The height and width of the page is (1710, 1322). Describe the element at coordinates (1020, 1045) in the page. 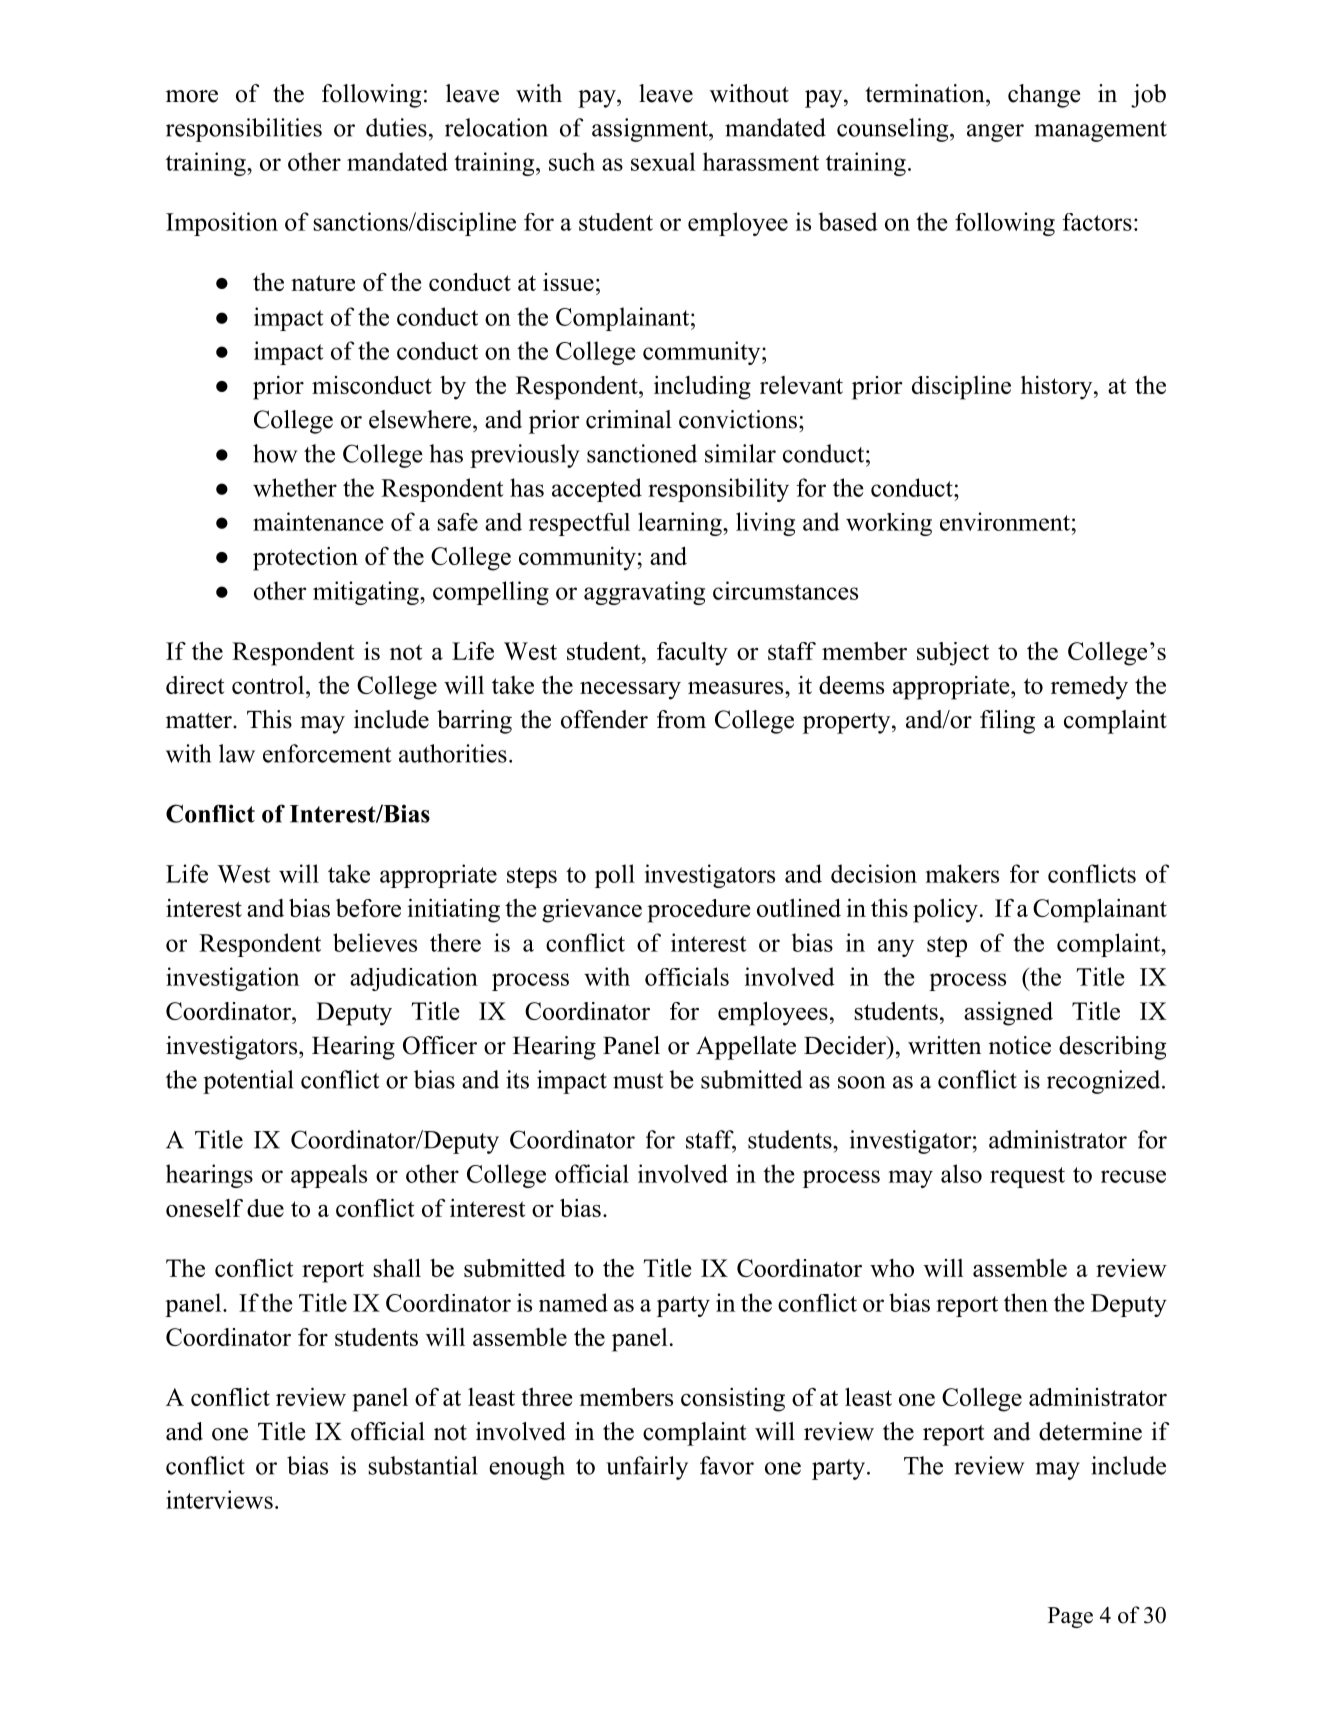

I see `notice` at that location.
